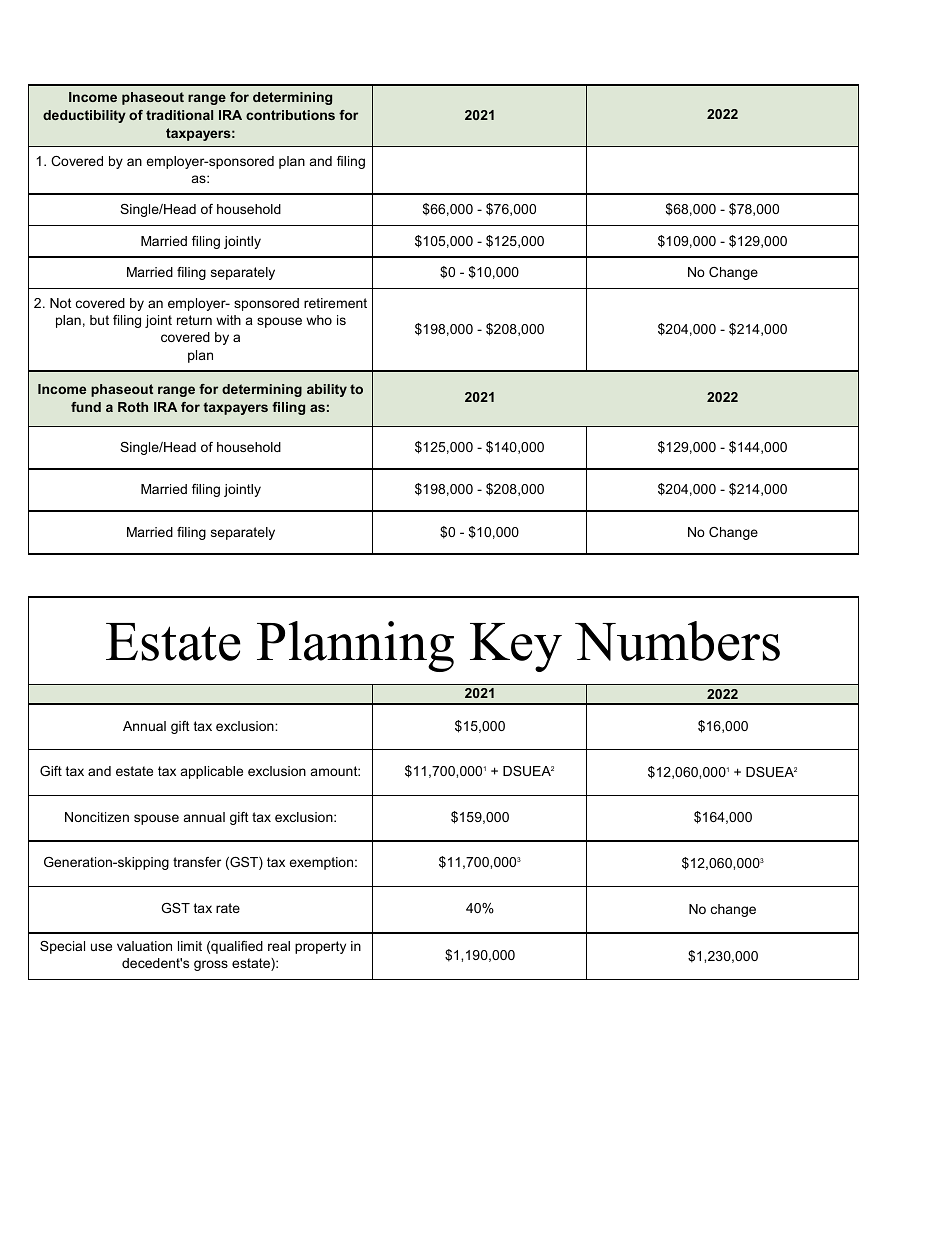  What do you see at coordinates (179, 115) in the image?
I see `traditional` at bounding box center [179, 115].
